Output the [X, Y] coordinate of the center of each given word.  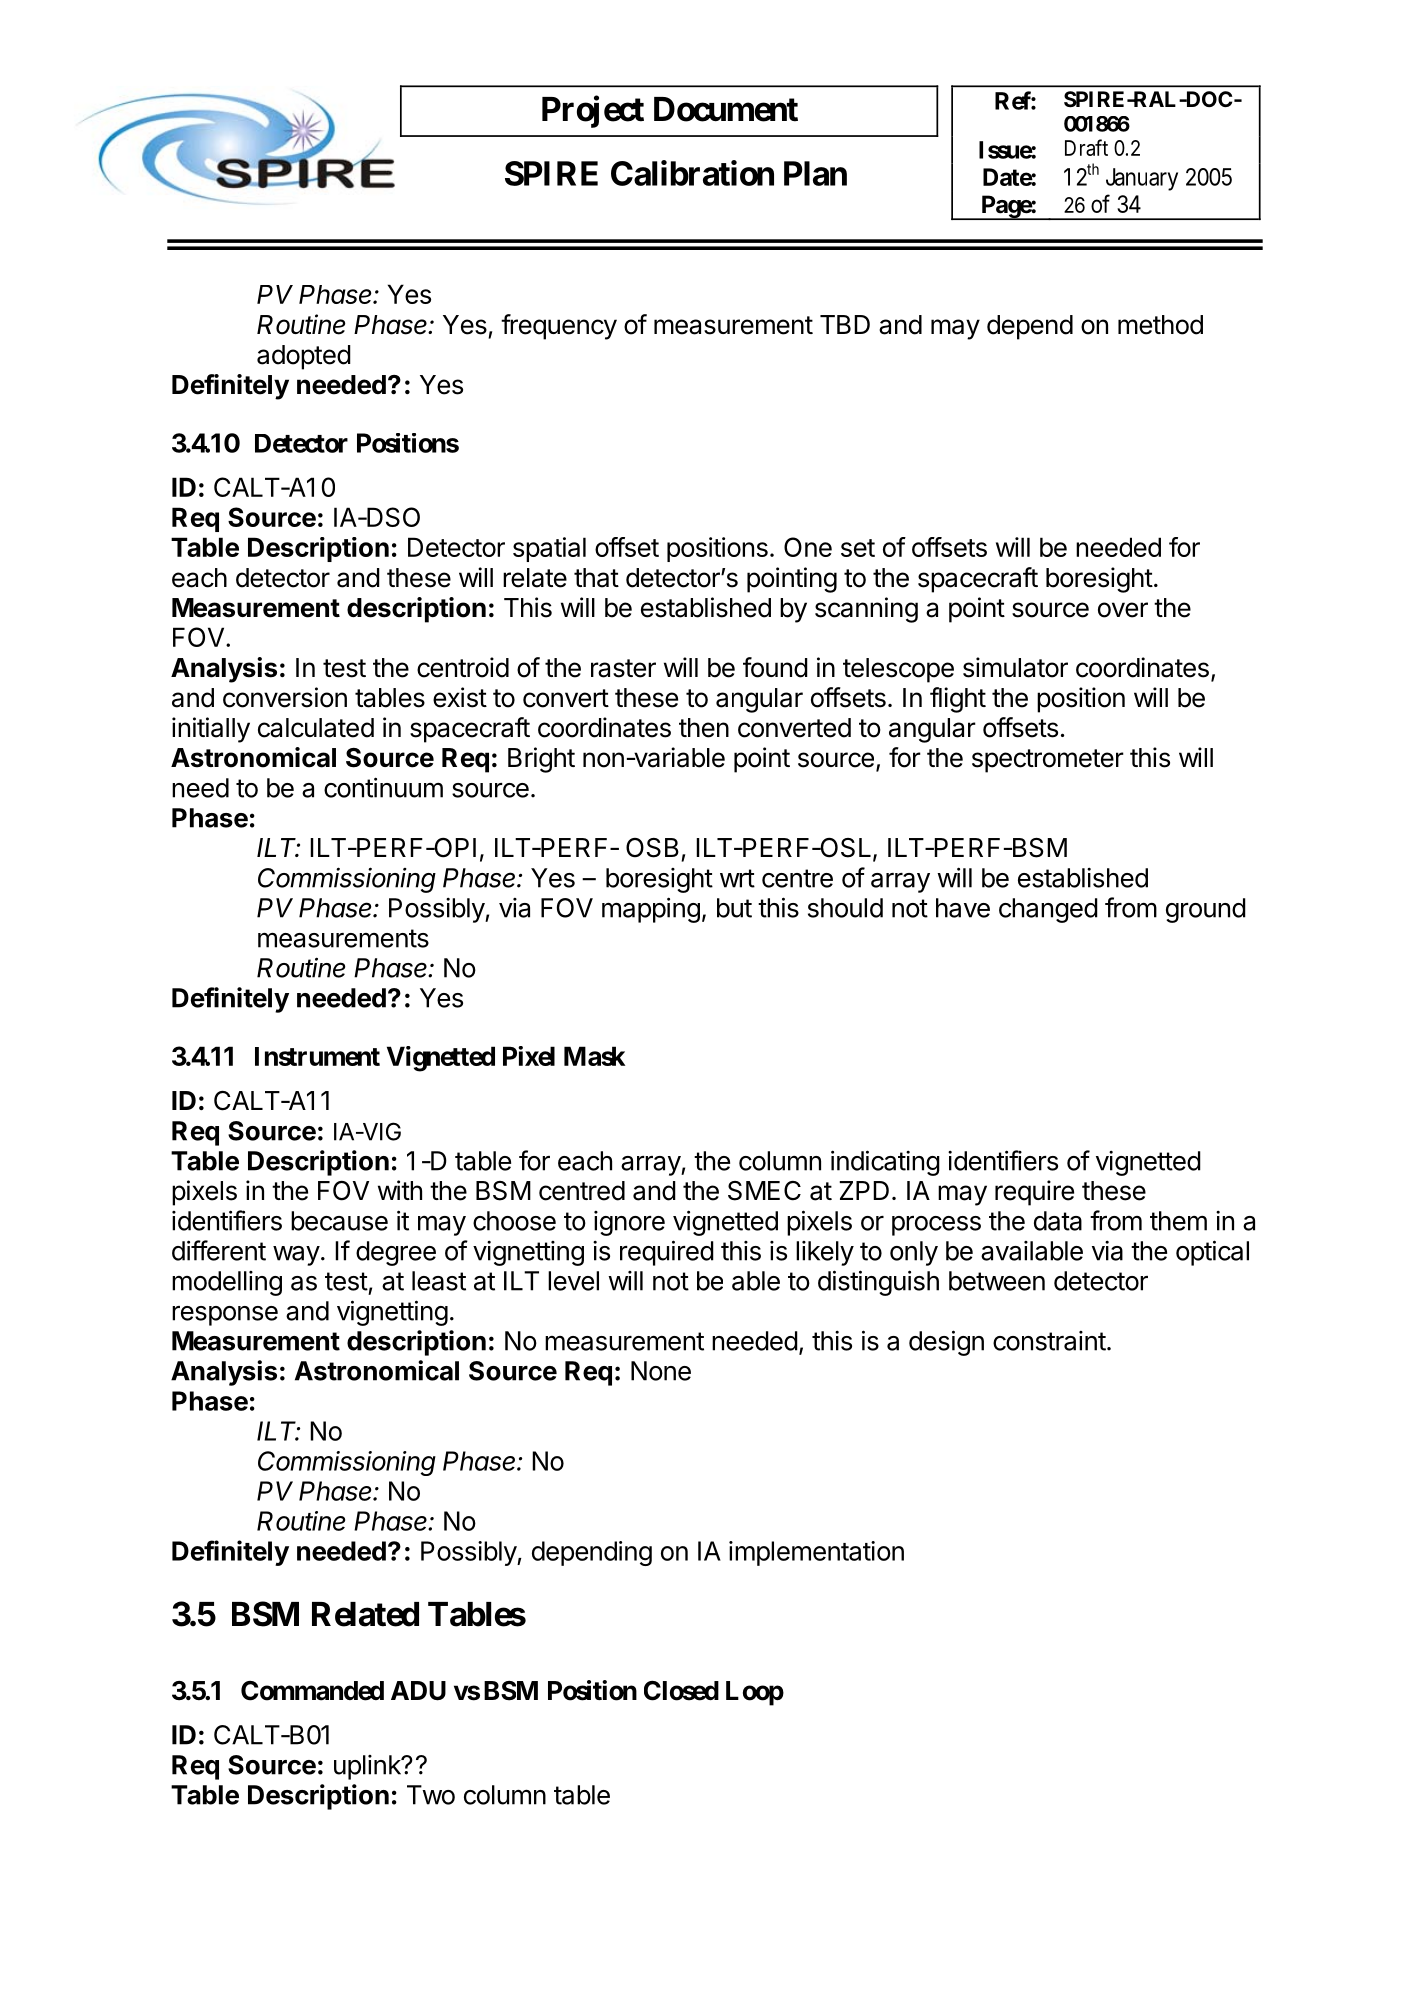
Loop [755, 1693]
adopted [304, 357]
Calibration [692, 173]
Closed [681, 1691]
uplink [368, 1767]
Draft [1086, 147]
